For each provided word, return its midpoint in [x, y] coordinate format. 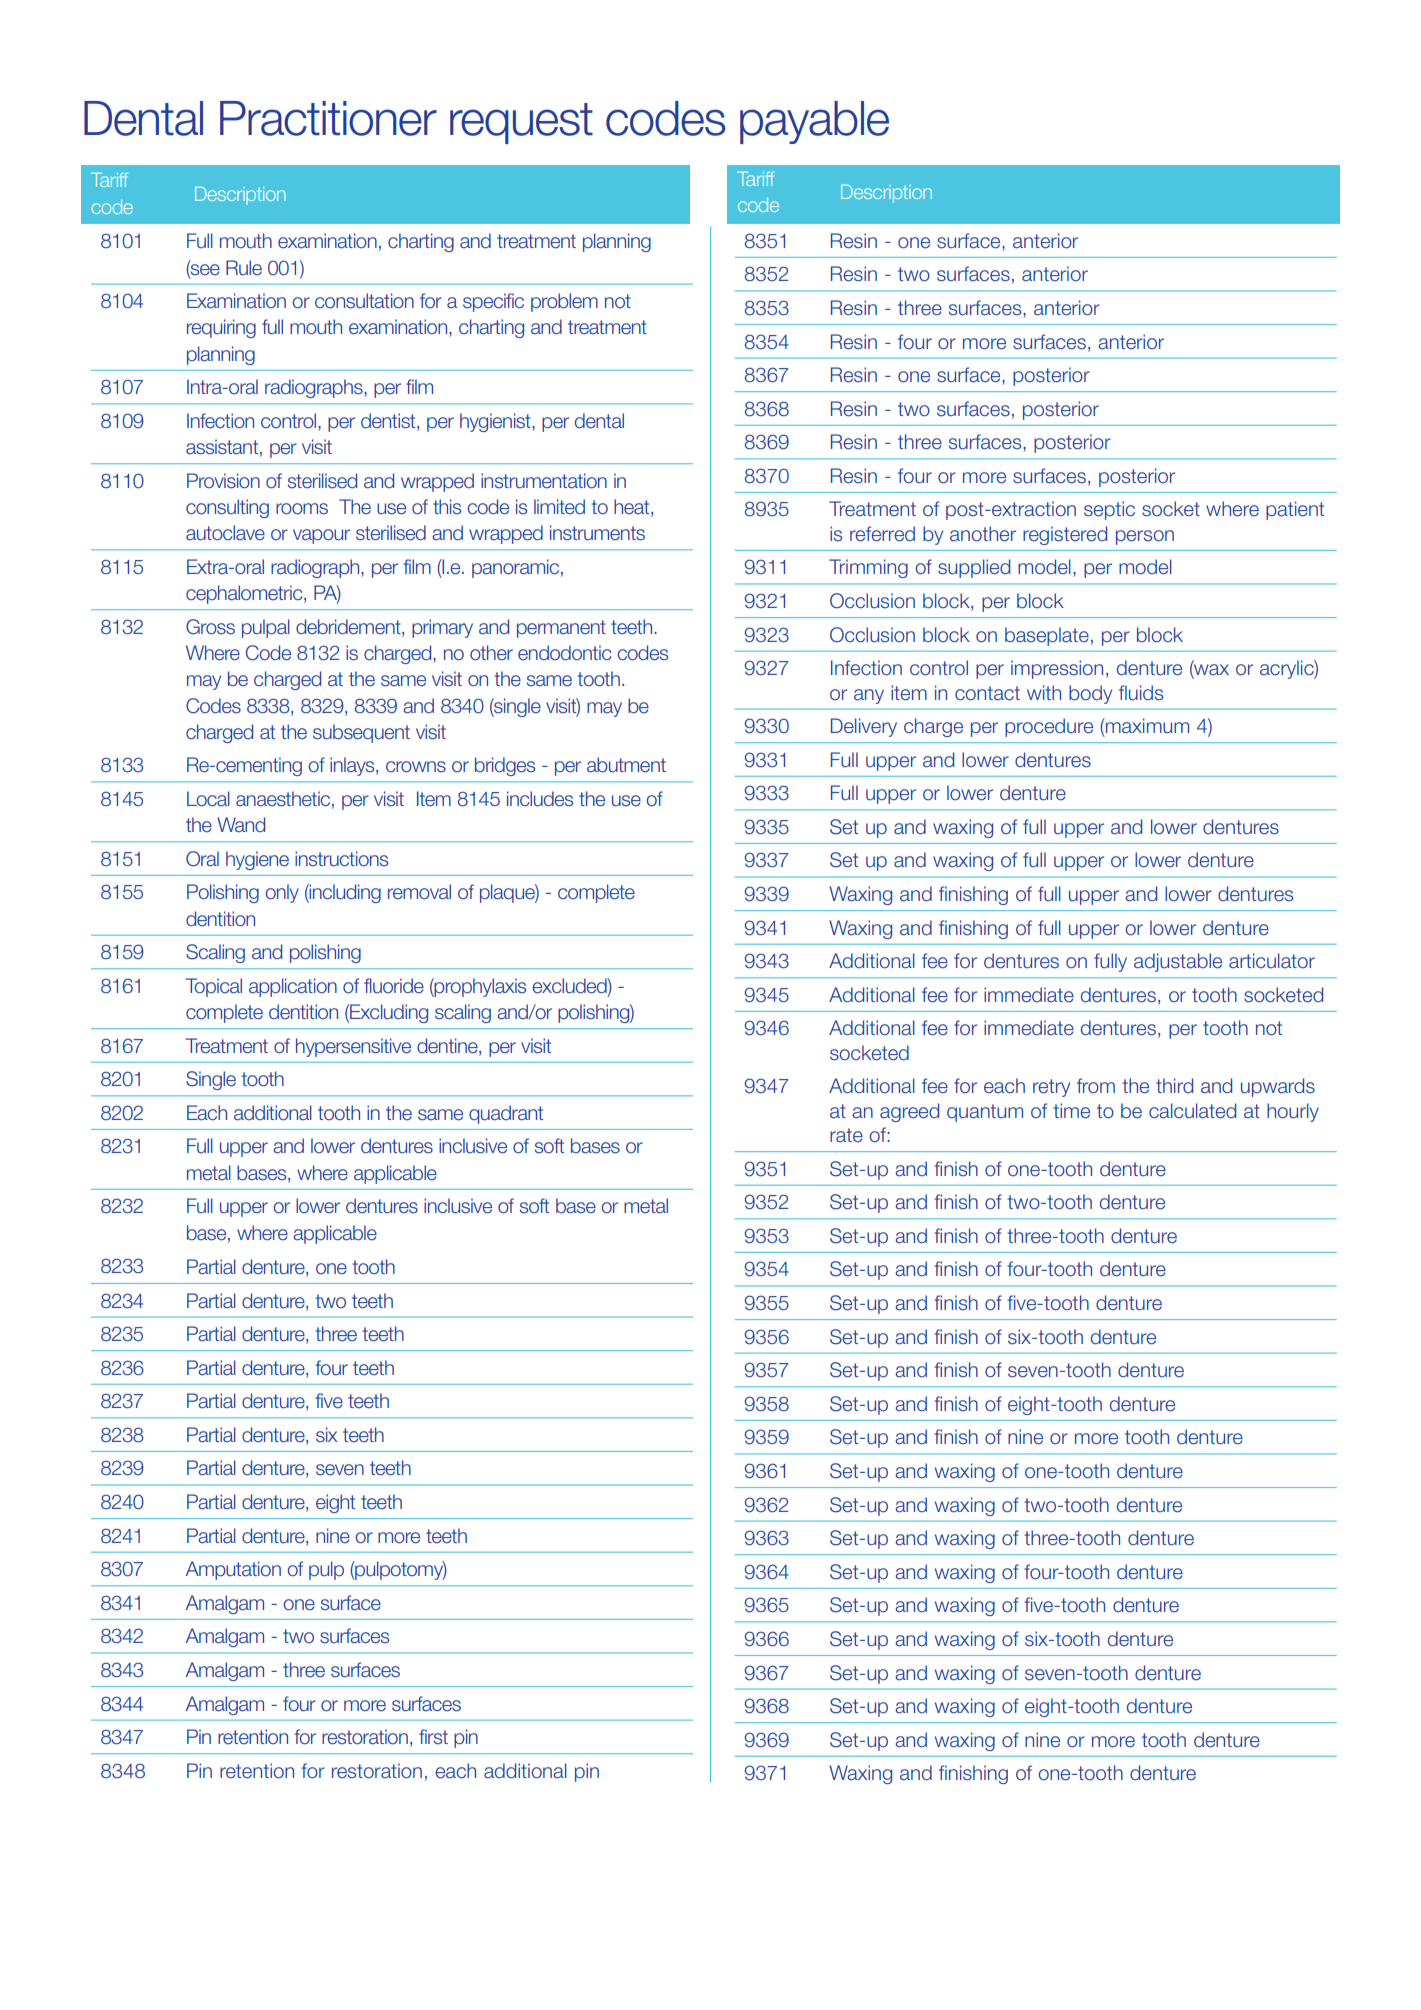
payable [814, 122]
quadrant [506, 1114]
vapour [321, 536]
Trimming [868, 568]
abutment [626, 765]
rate [846, 1135]
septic [1109, 510]
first [433, 1737]
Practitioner [328, 118]
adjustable [1178, 962]
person [1145, 537]
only [282, 893]
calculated [1192, 1111]
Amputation [233, 1570]
